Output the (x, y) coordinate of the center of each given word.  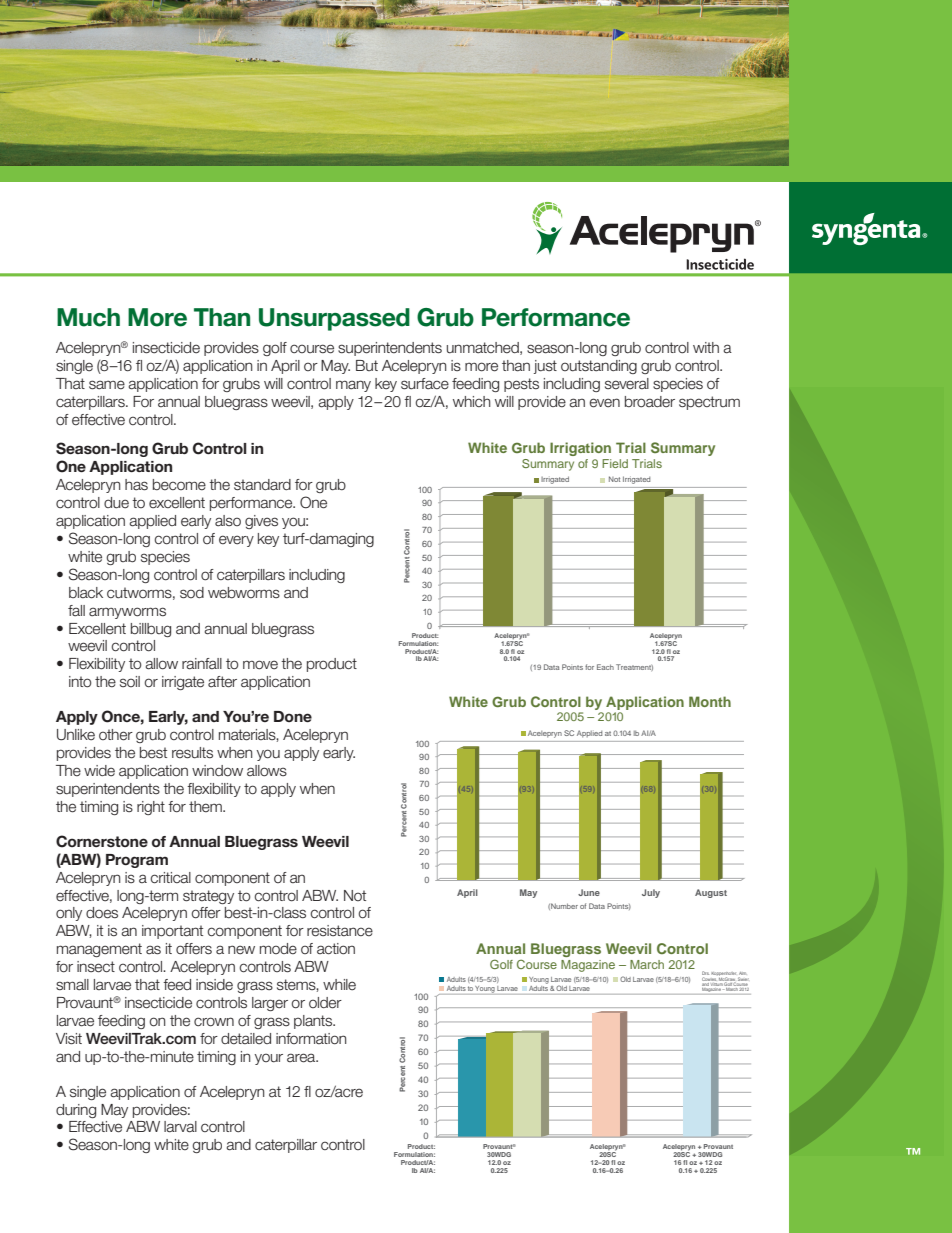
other (116, 735)
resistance (340, 931)
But (367, 365)
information (311, 1039)
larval (180, 1127)
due (116, 503)
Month (710, 701)
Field (615, 463)
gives (261, 522)
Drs (705, 974)
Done (293, 716)
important (172, 932)
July (651, 893)
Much (88, 317)
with (706, 347)
